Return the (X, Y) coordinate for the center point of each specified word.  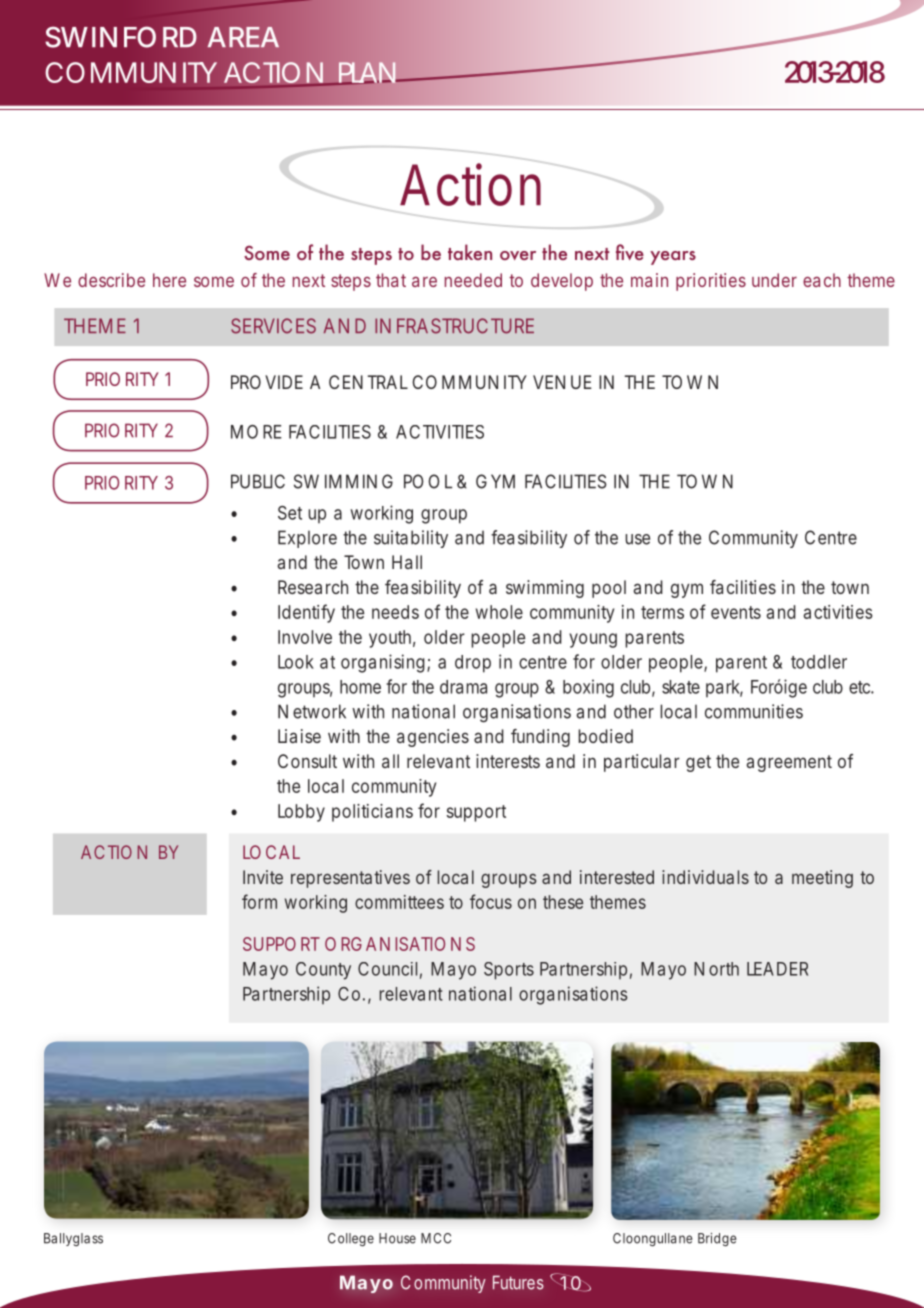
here (169, 280)
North (716, 969)
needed (473, 280)
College (351, 1239)
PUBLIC (258, 481)
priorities (711, 282)
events (736, 612)
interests (508, 761)
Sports (509, 971)
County (323, 971)
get (698, 763)
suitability (411, 539)
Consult (307, 761)
